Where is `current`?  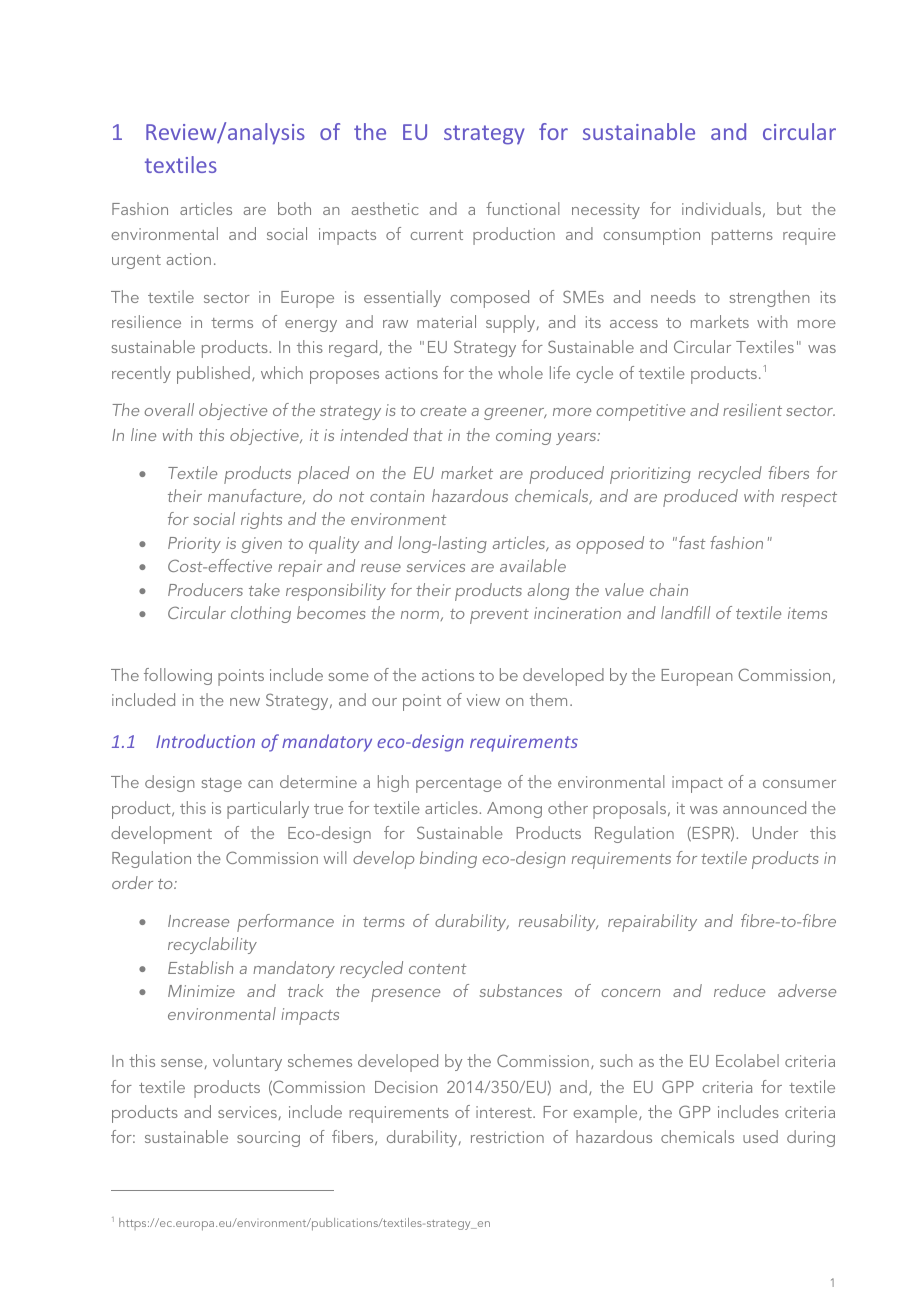 current is located at coordinates (436, 235).
